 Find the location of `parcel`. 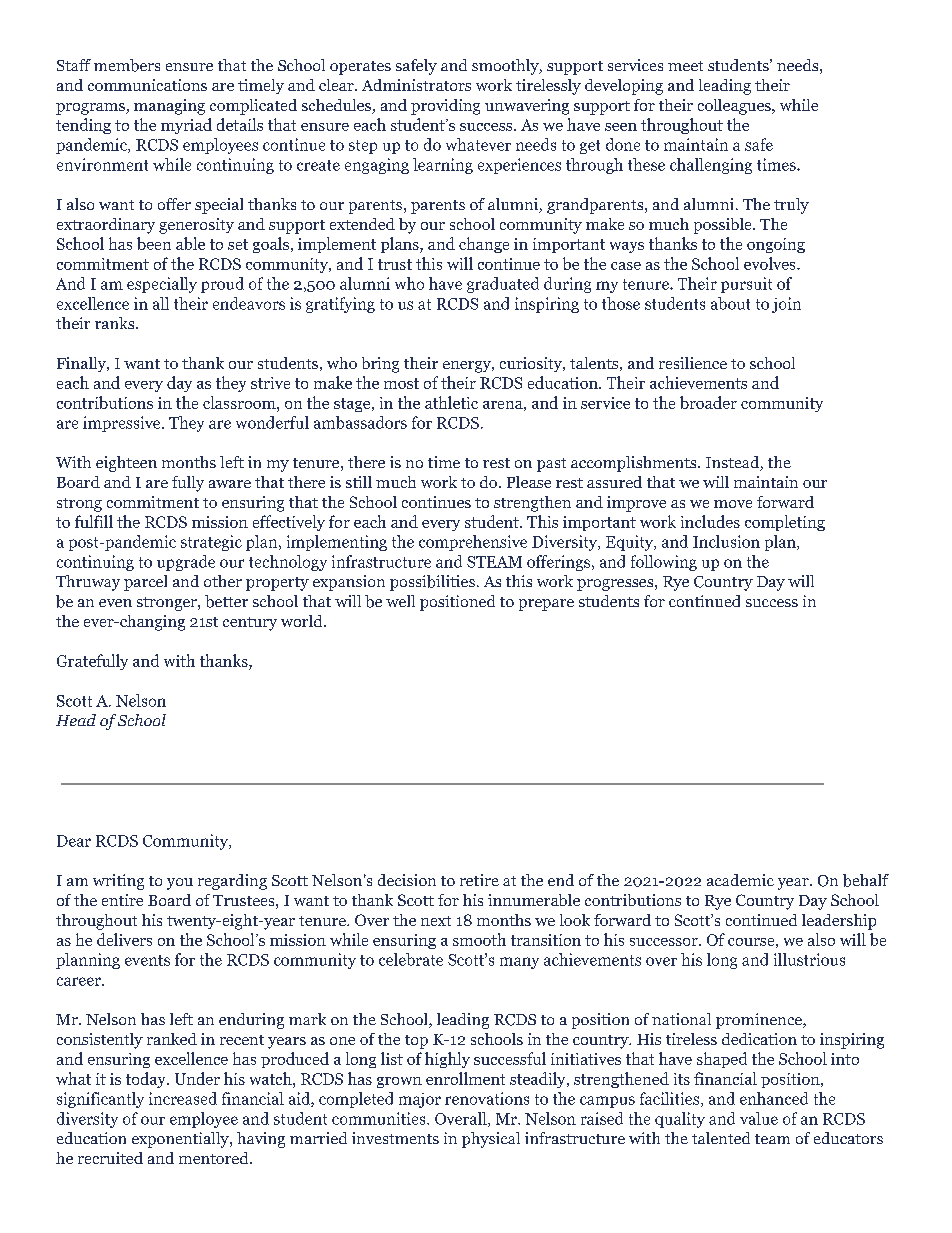

parcel is located at coordinates (145, 583).
